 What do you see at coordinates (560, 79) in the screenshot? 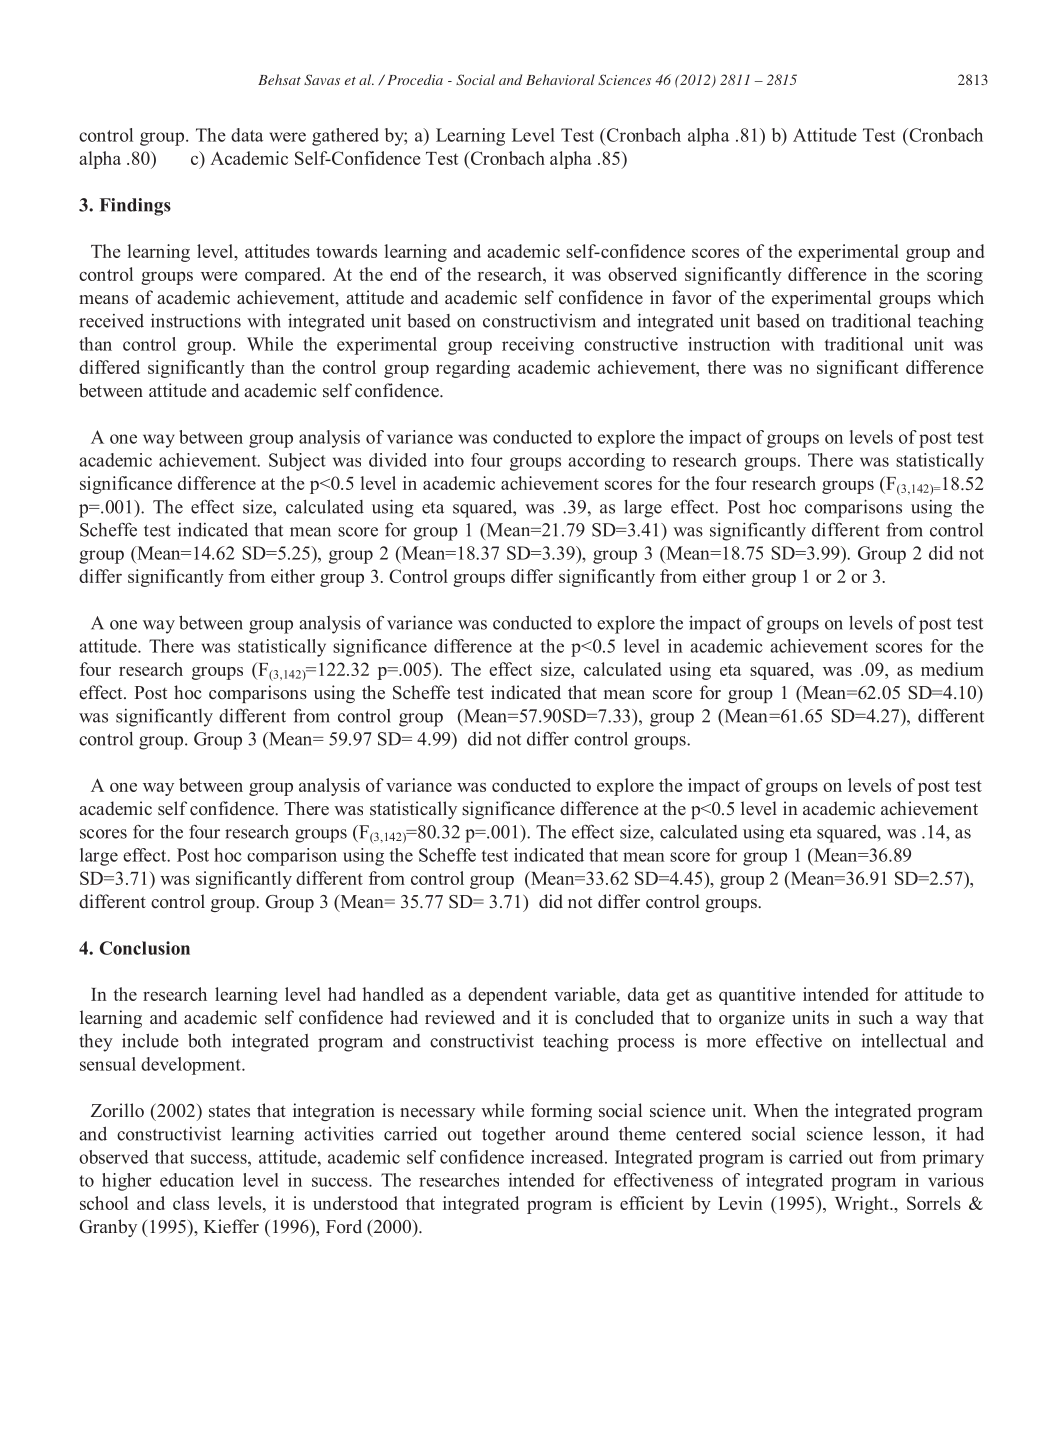
I see `Behavioral` at bounding box center [560, 79].
